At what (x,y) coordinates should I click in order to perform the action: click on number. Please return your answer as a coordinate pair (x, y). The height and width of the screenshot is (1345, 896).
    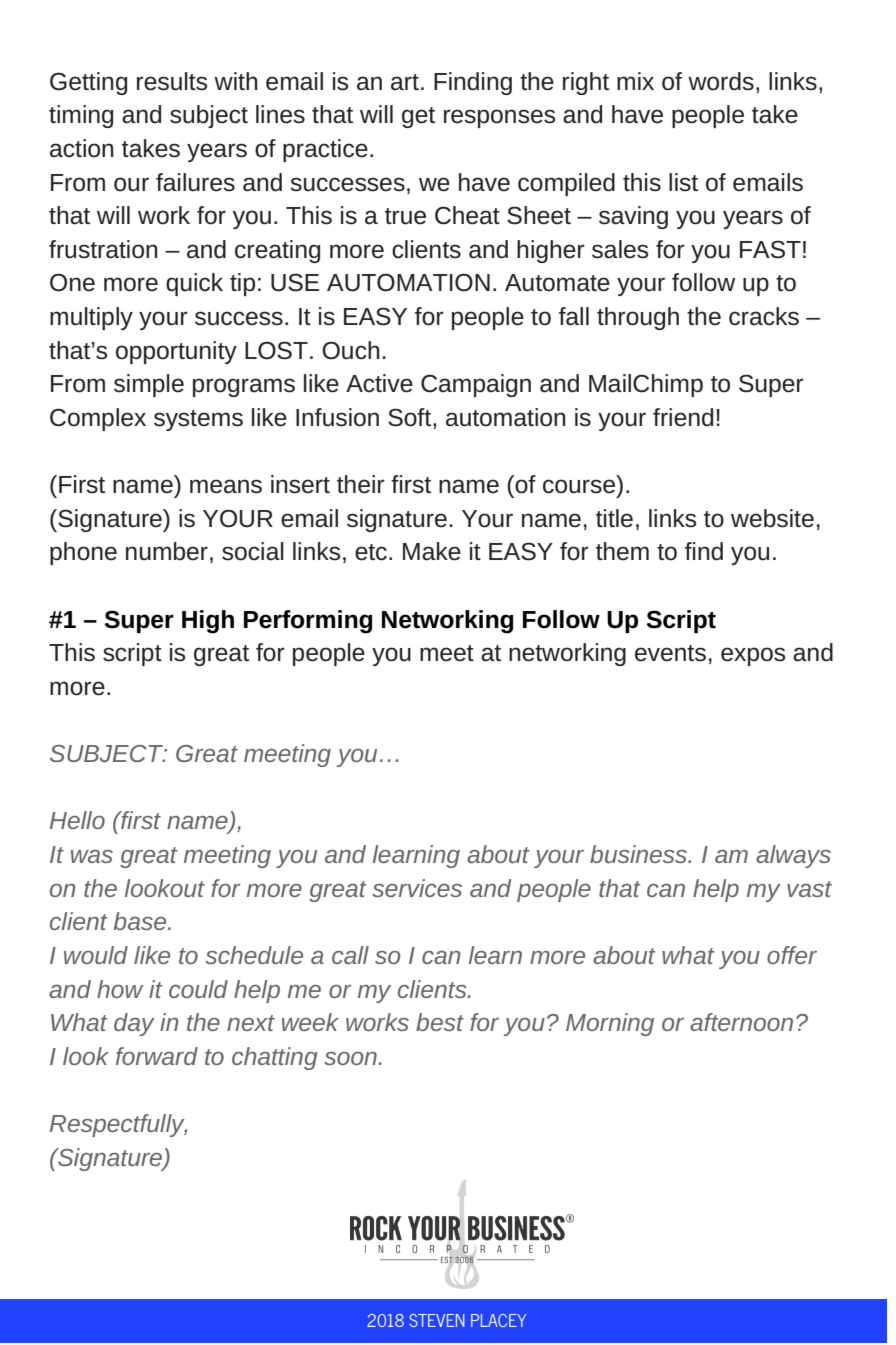
    Looking at the image, I should click on (167, 551).
